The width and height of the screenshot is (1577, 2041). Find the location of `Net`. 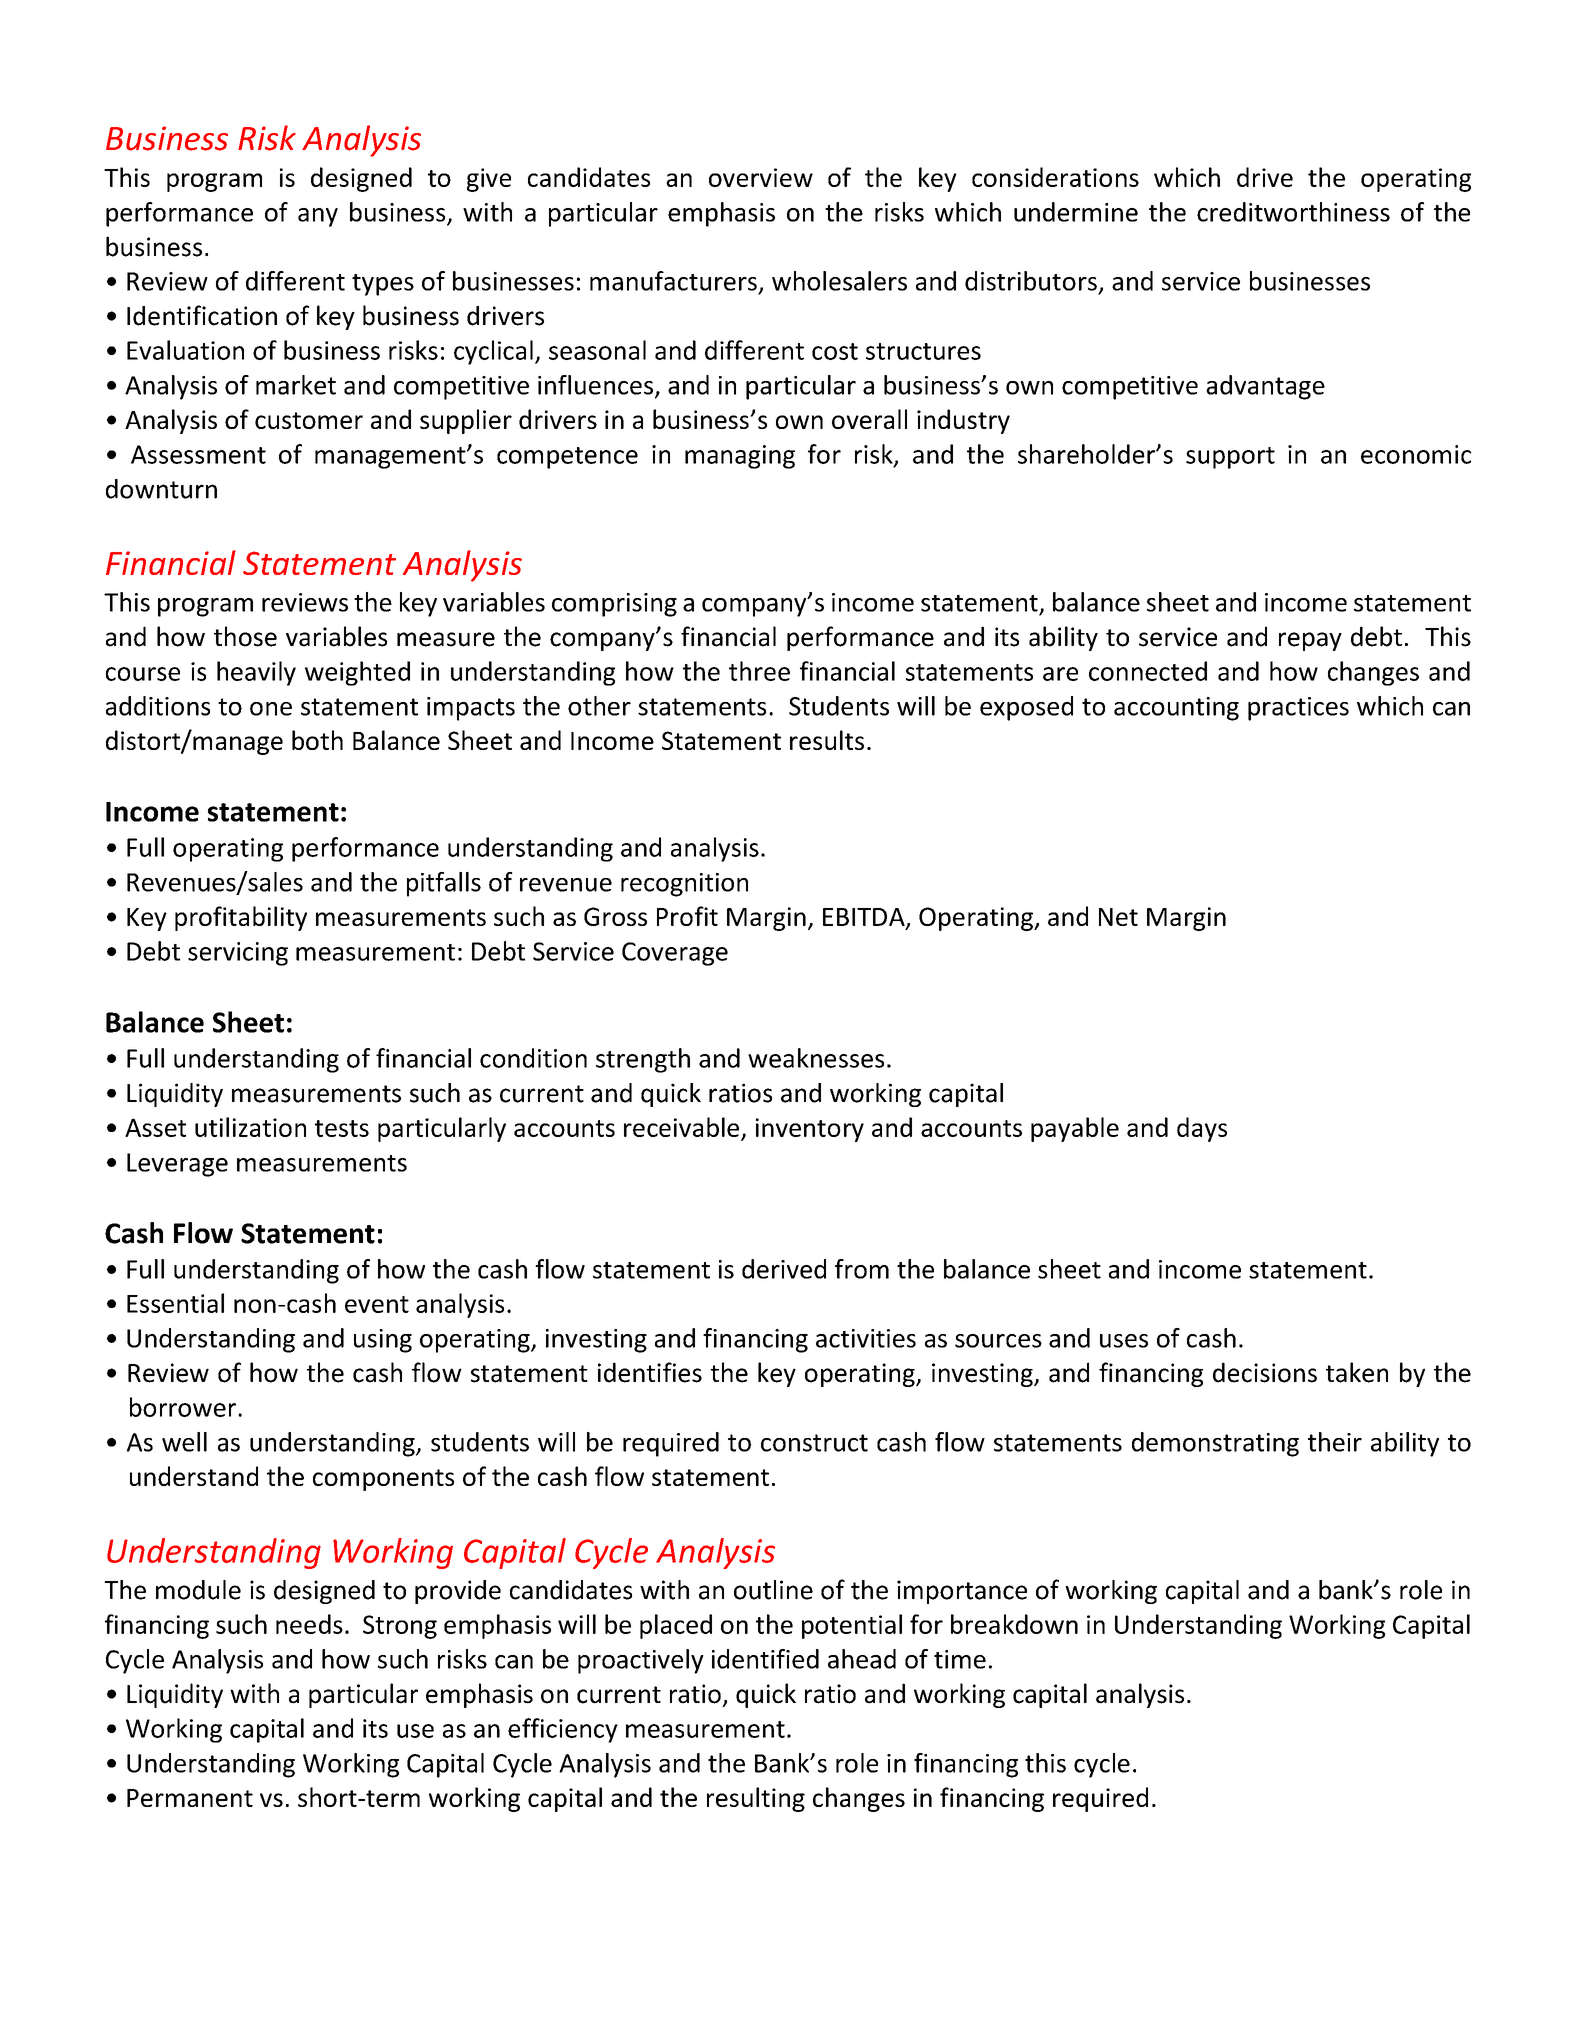

Net is located at coordinates (1118, 917).
